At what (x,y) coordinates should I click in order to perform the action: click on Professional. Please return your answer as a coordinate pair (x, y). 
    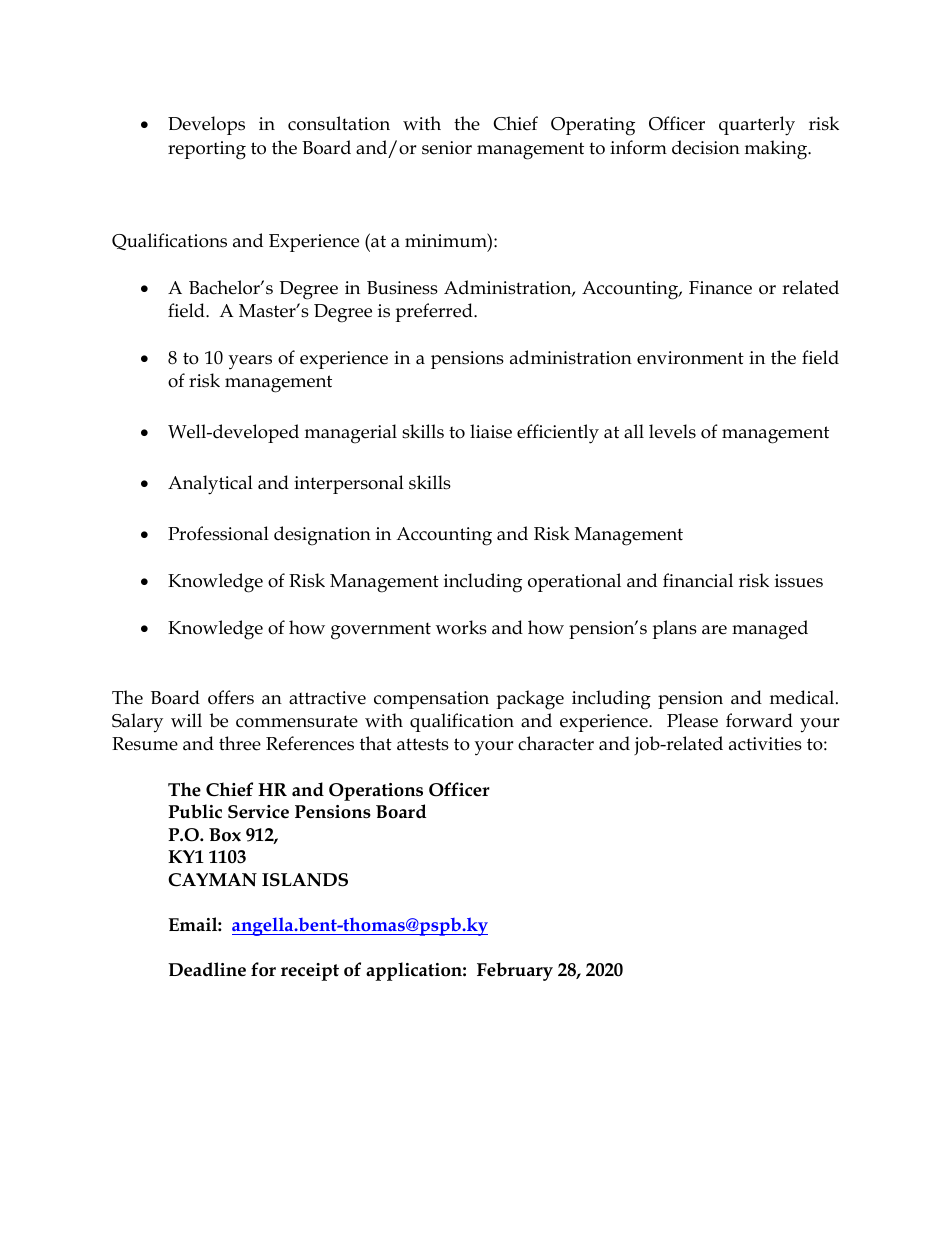
    Looking at the image, I should click on (218, 533).
